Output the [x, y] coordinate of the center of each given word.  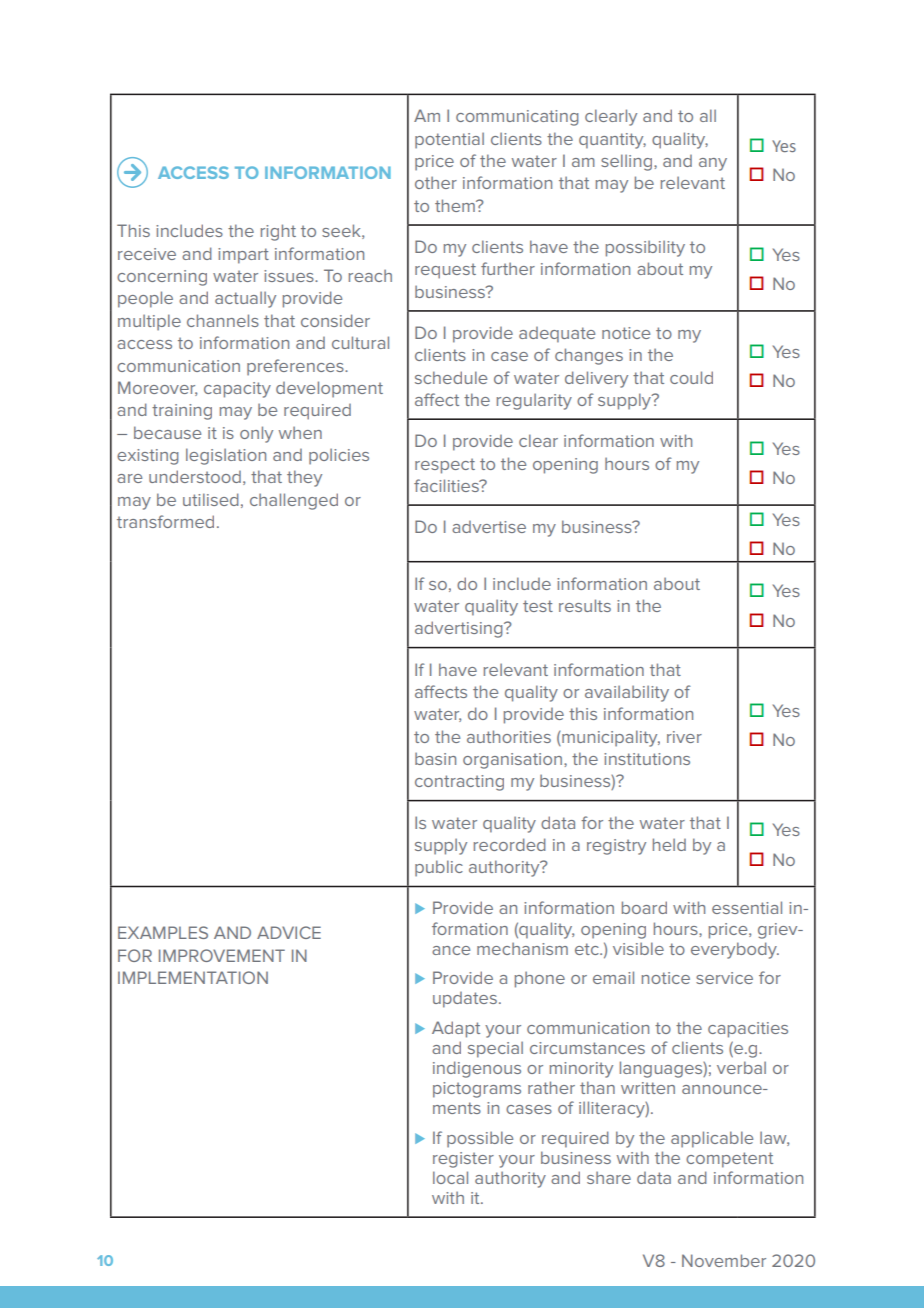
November [724, 1260]
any [713, 164]
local [450, 1177]
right [278, 232]
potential [449, 140]
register [463, 1160]
